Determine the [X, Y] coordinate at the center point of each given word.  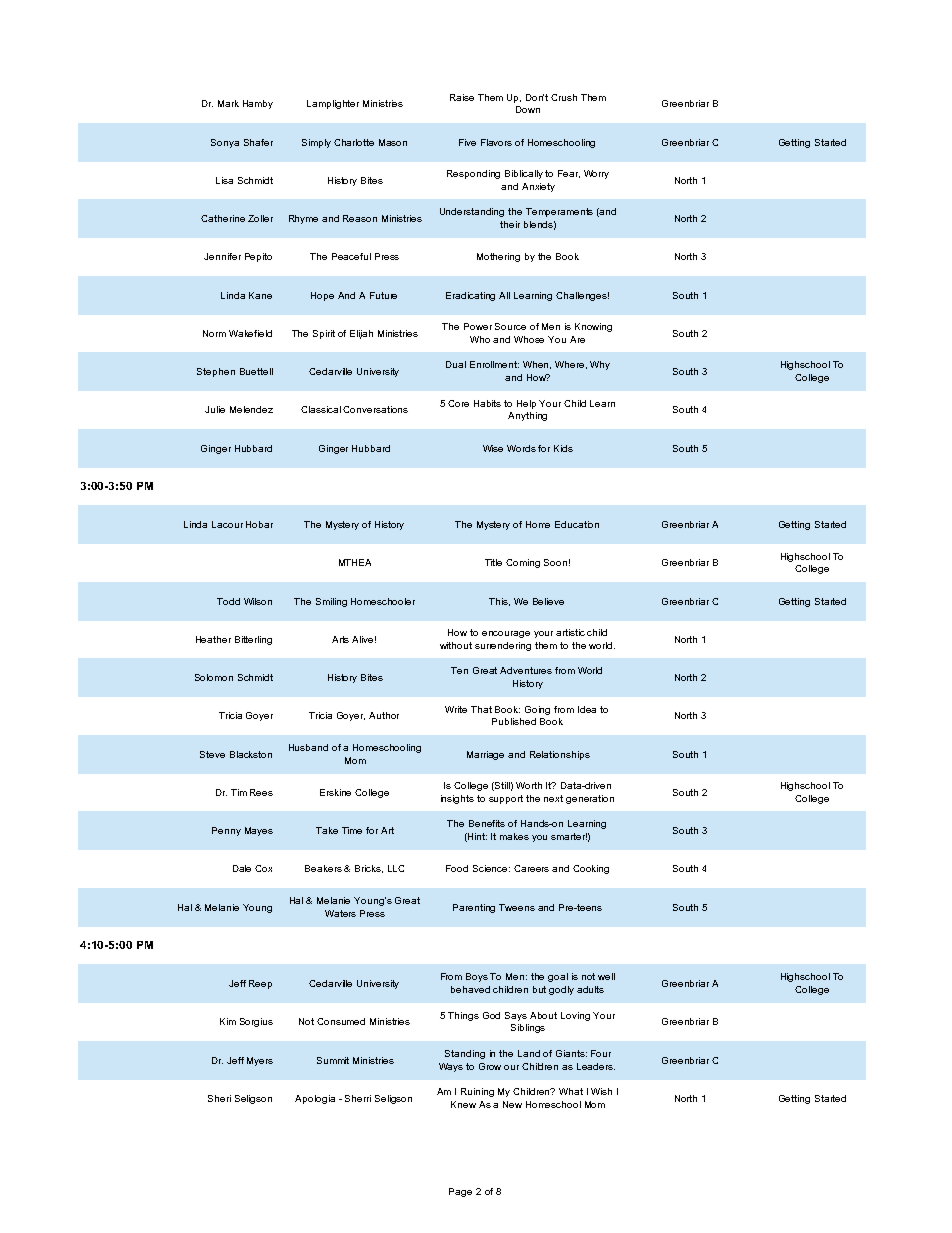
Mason [393, 142]
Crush [564, 97]
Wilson [258, 601]
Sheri [219, 1098]
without [456, 645]
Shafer [258, 142]
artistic [570, 632]
